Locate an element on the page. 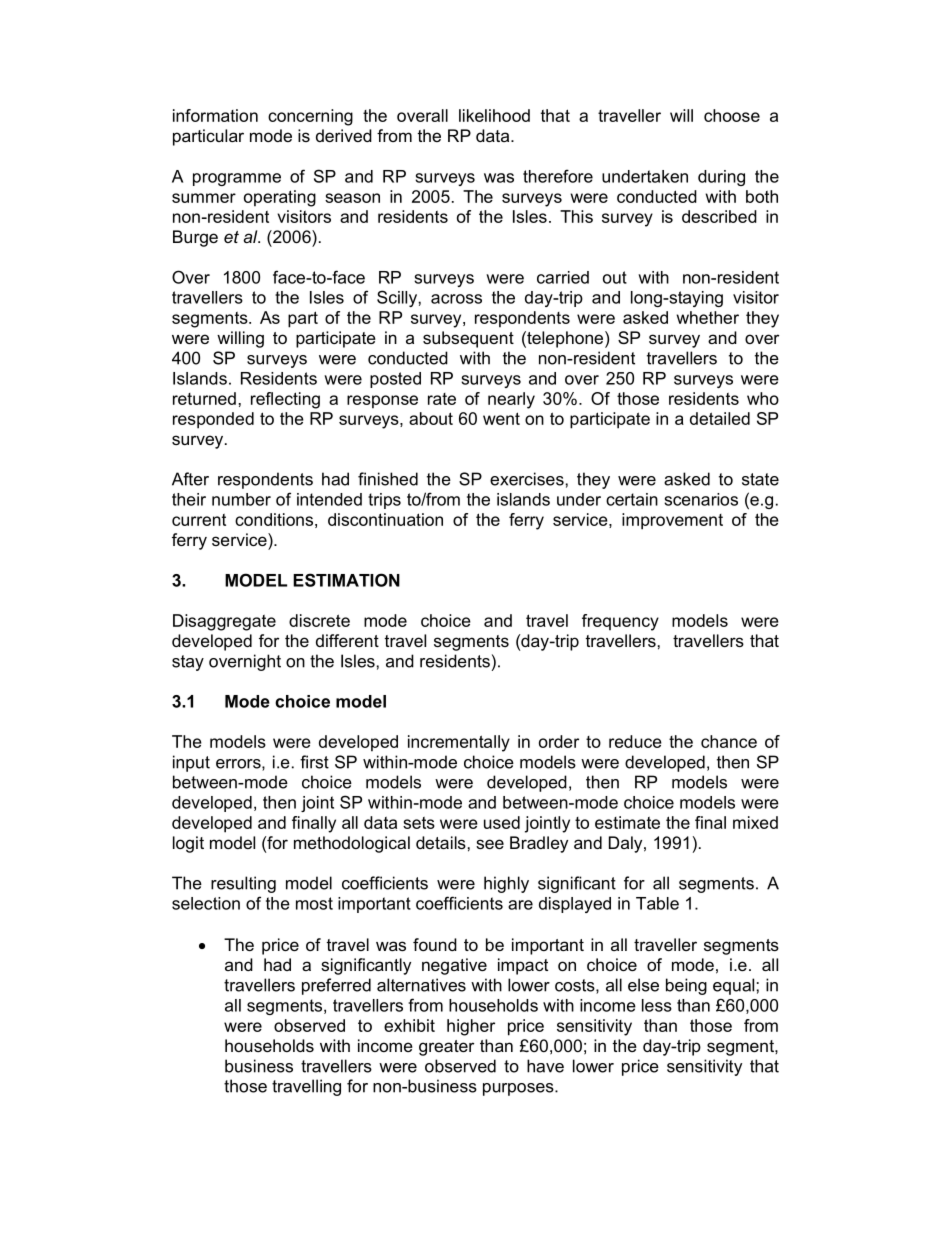 The height and width of the page is (1233, 952). greater is located at coordinates (446, 1048).
